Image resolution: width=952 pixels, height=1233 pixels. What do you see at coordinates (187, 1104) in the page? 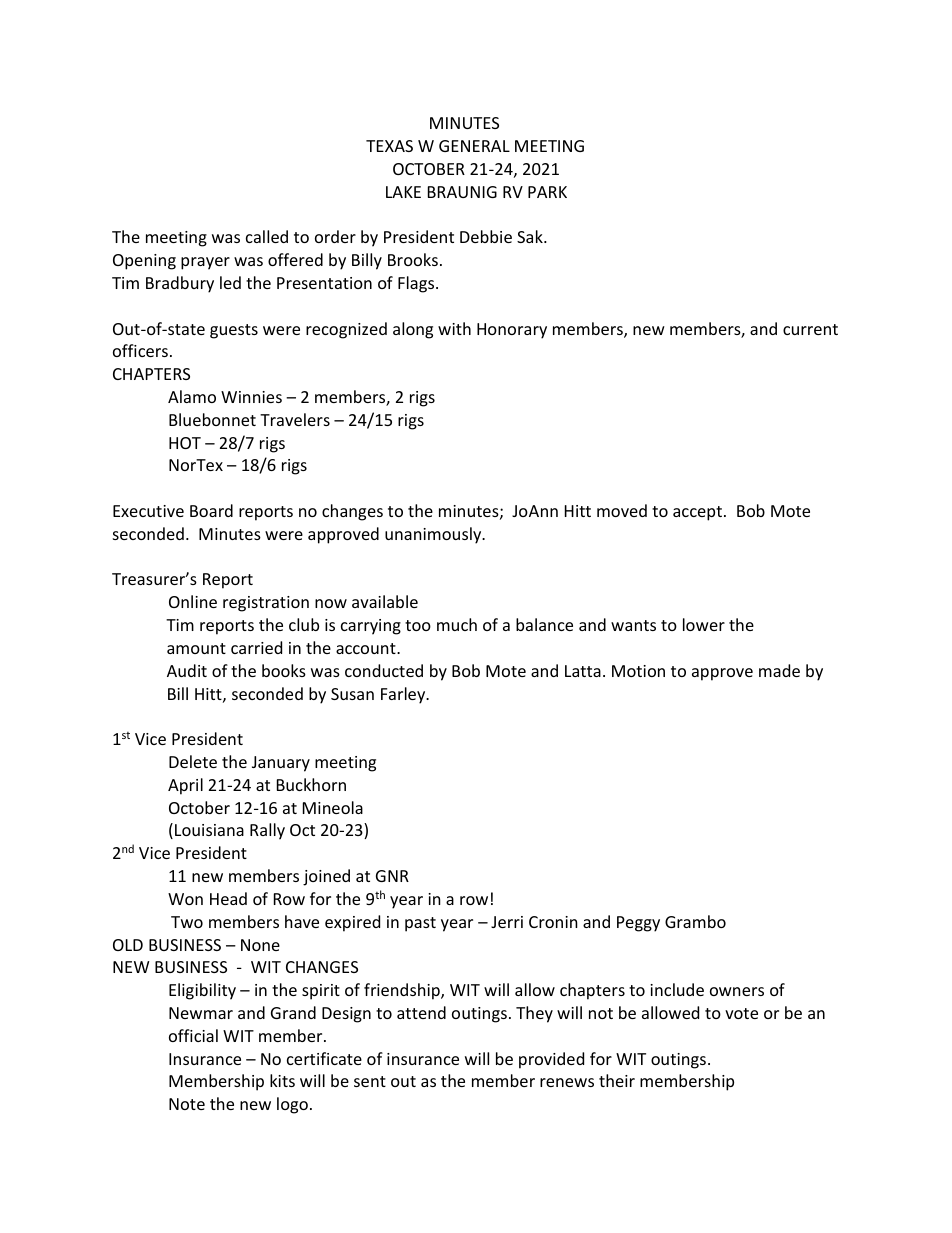
I see `Note` at bounding box center [187, 1104].
